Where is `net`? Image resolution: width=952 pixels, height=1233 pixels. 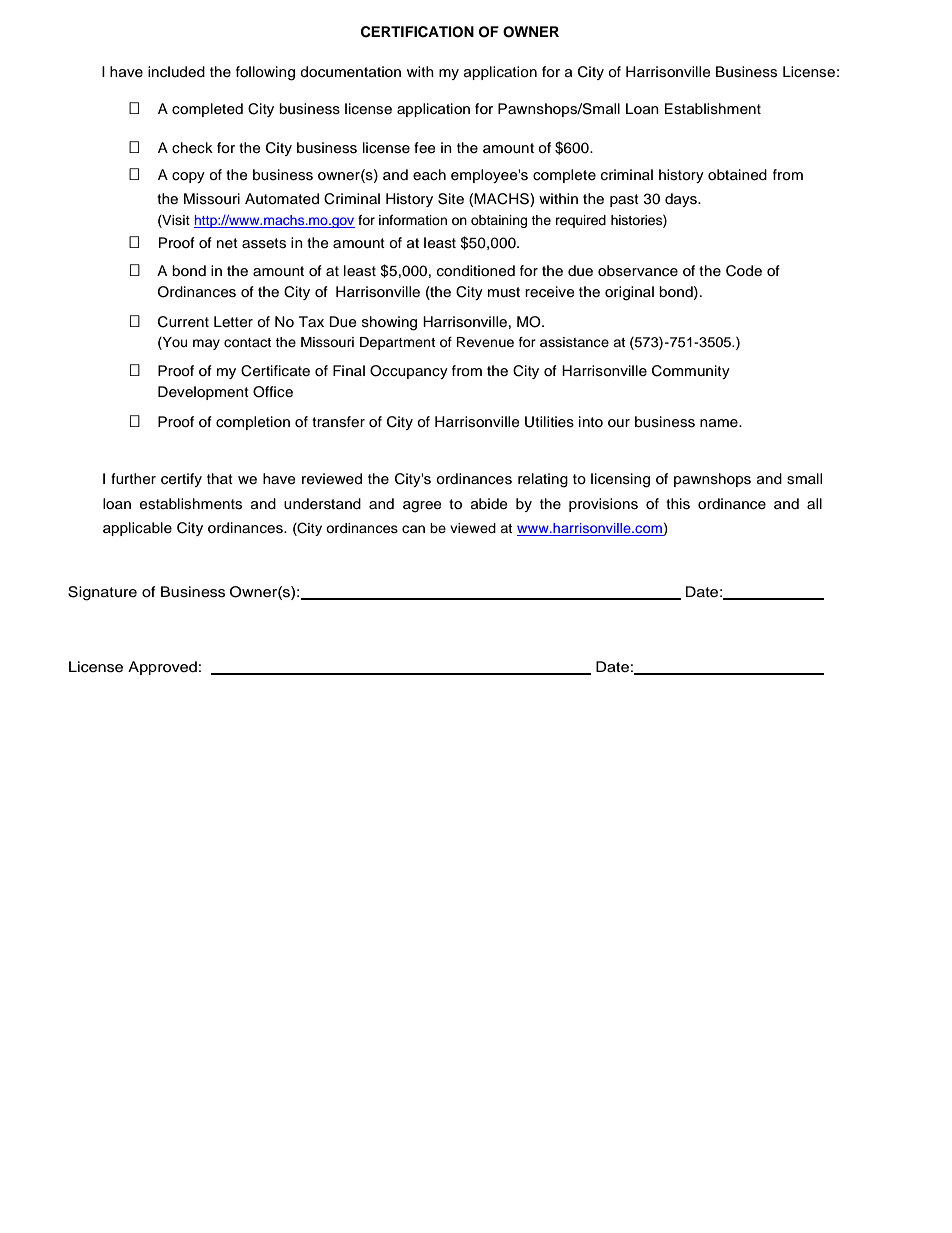
net is located at coordinates (227, 243).
